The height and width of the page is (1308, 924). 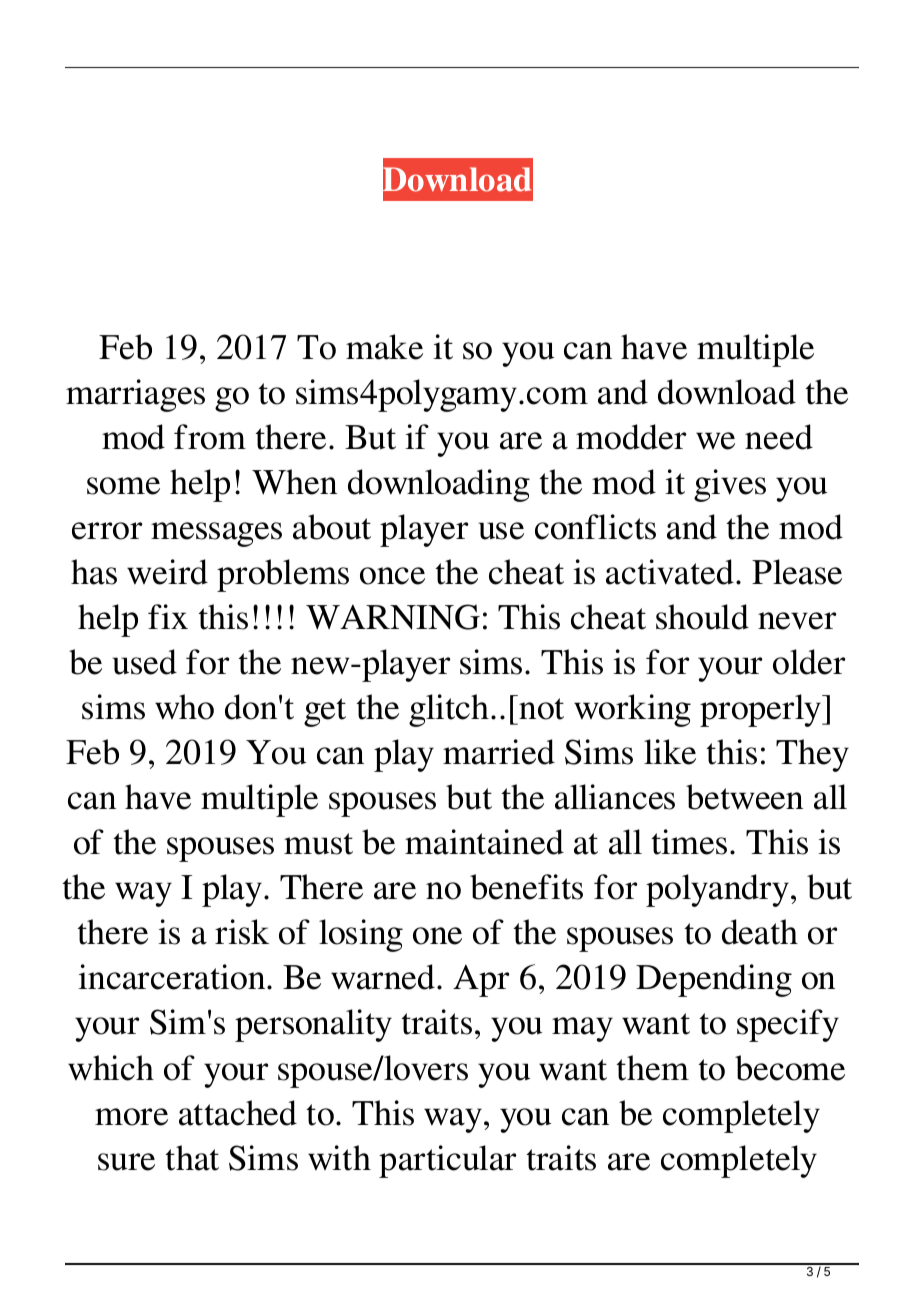 I want to click on marriages, so click(x=135, y=395).
